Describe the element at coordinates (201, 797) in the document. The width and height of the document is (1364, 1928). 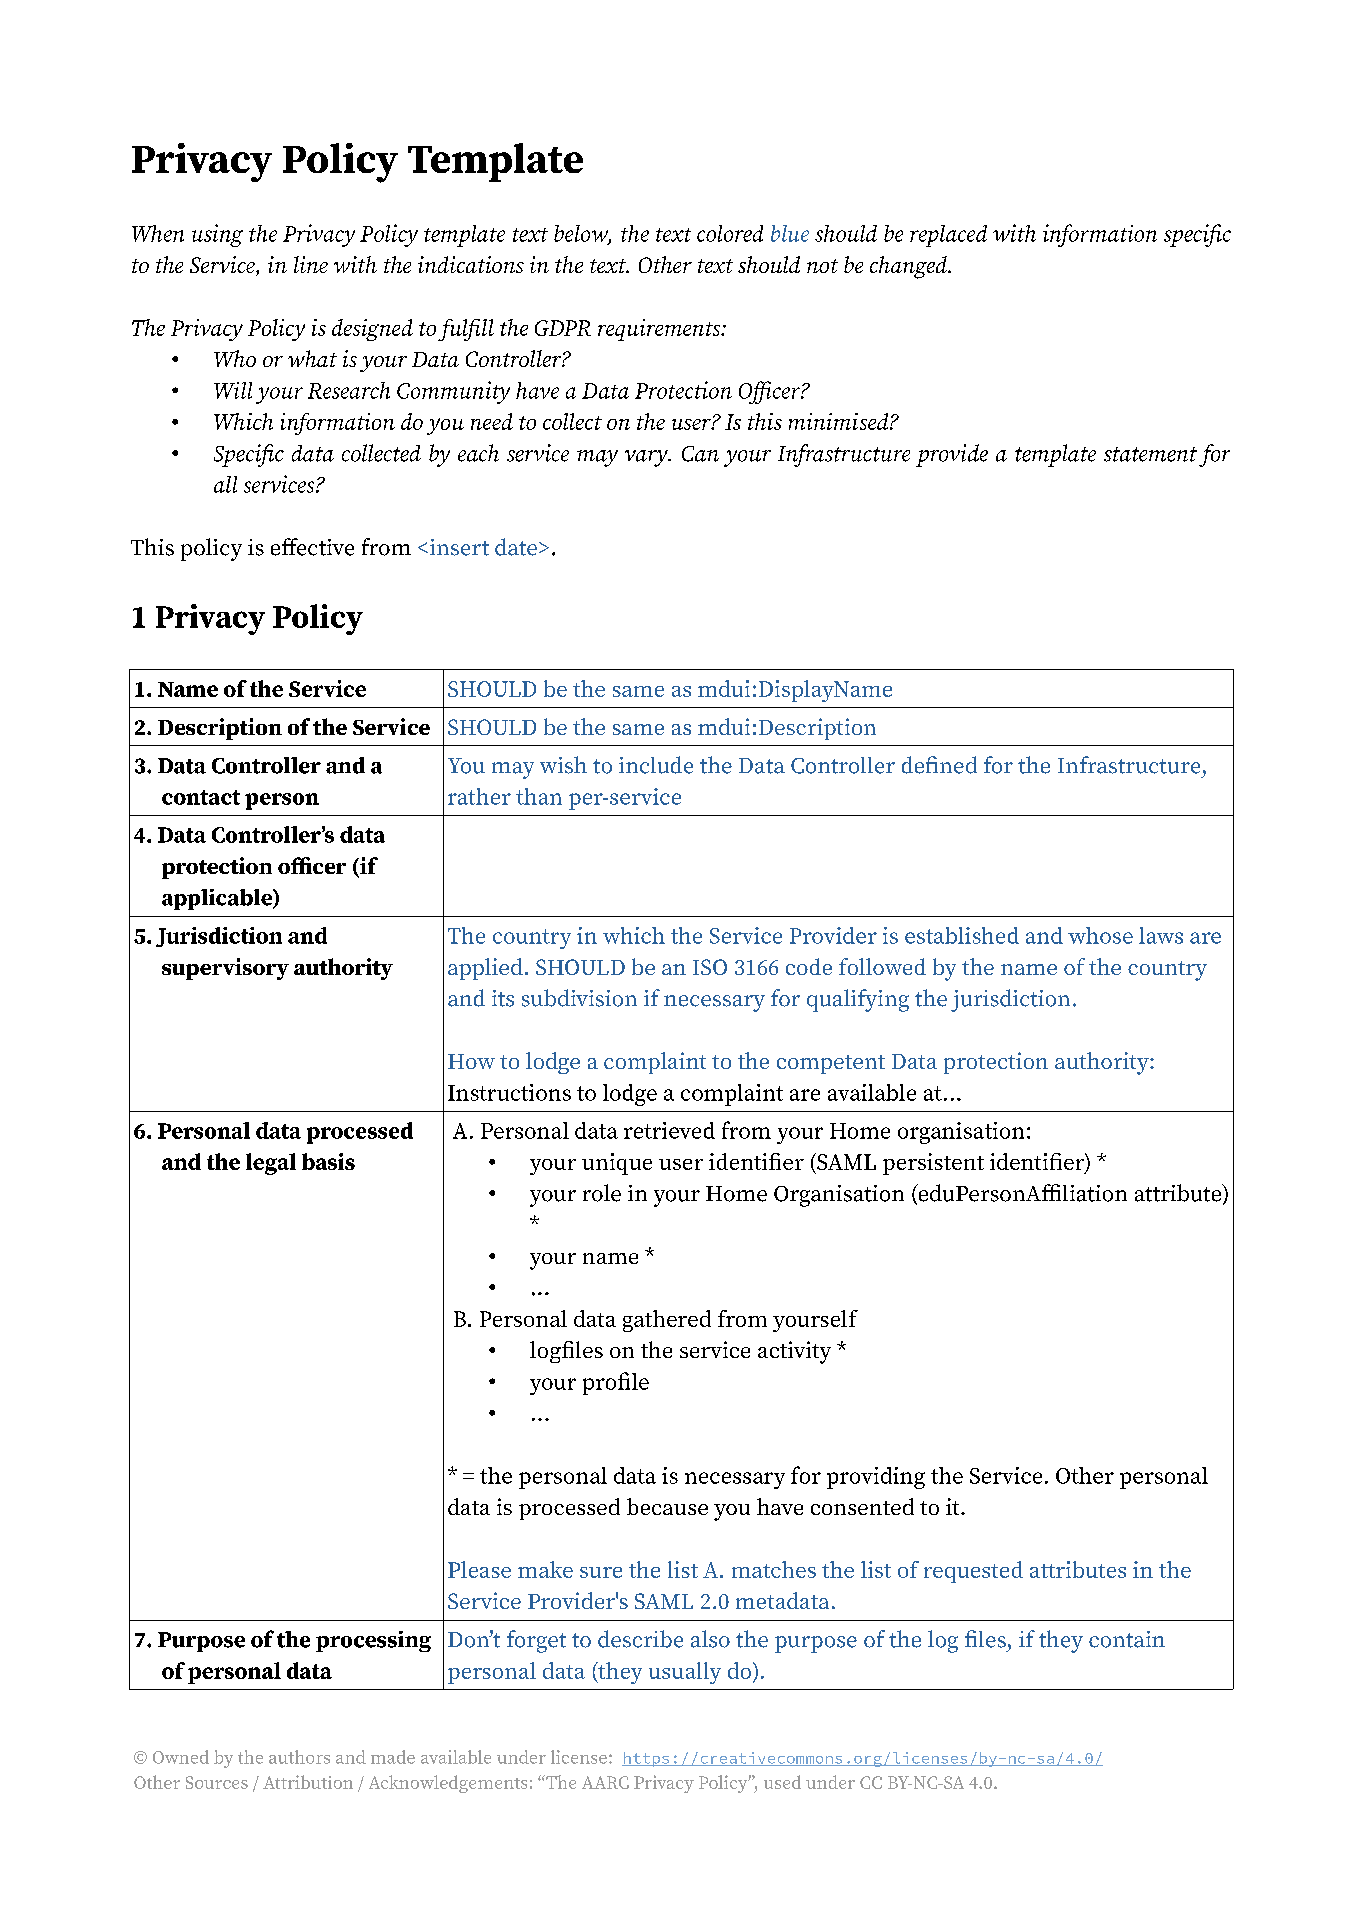
I see `contact` at that location.
